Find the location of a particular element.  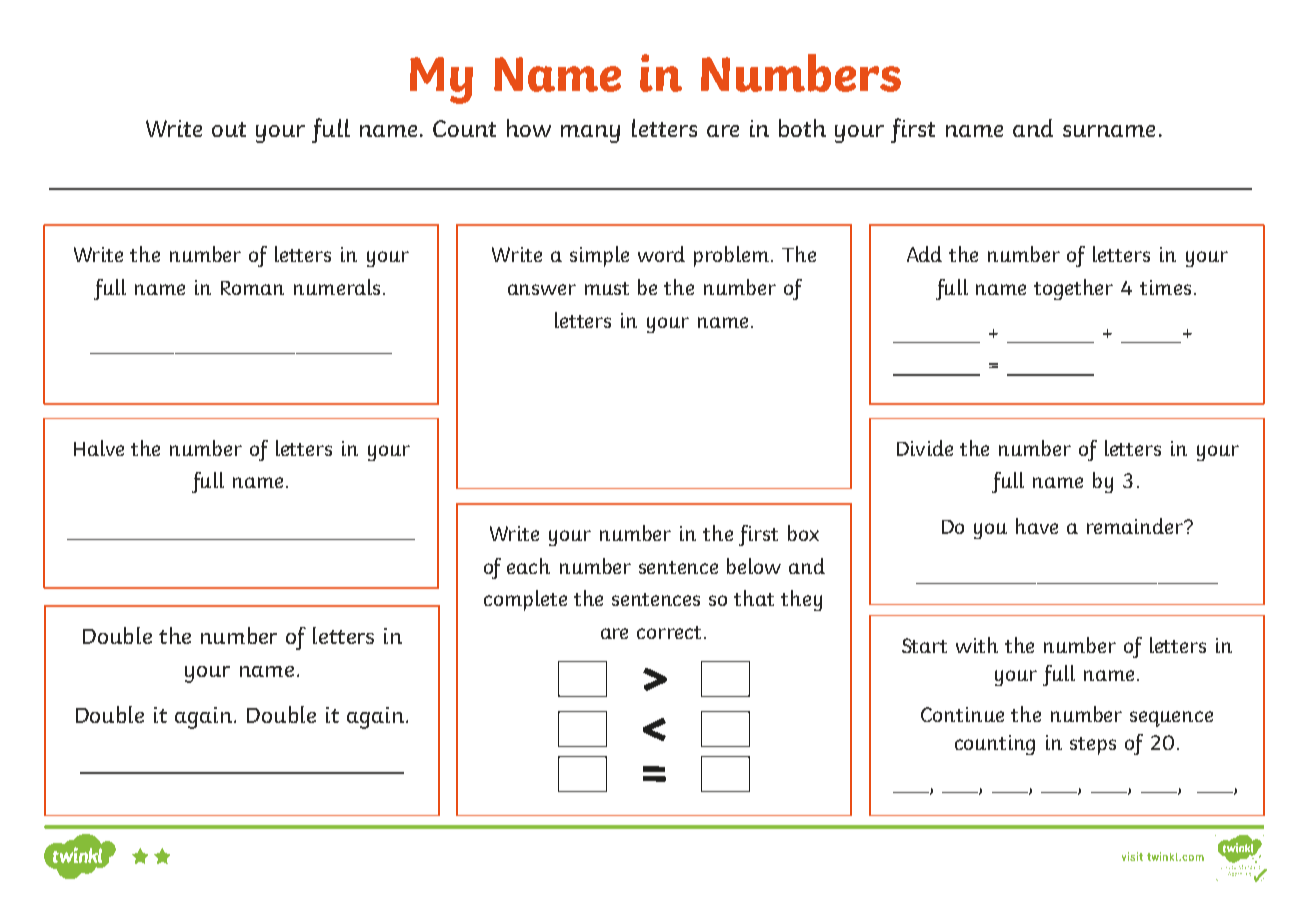

must is located at coordinates (607, 288).
